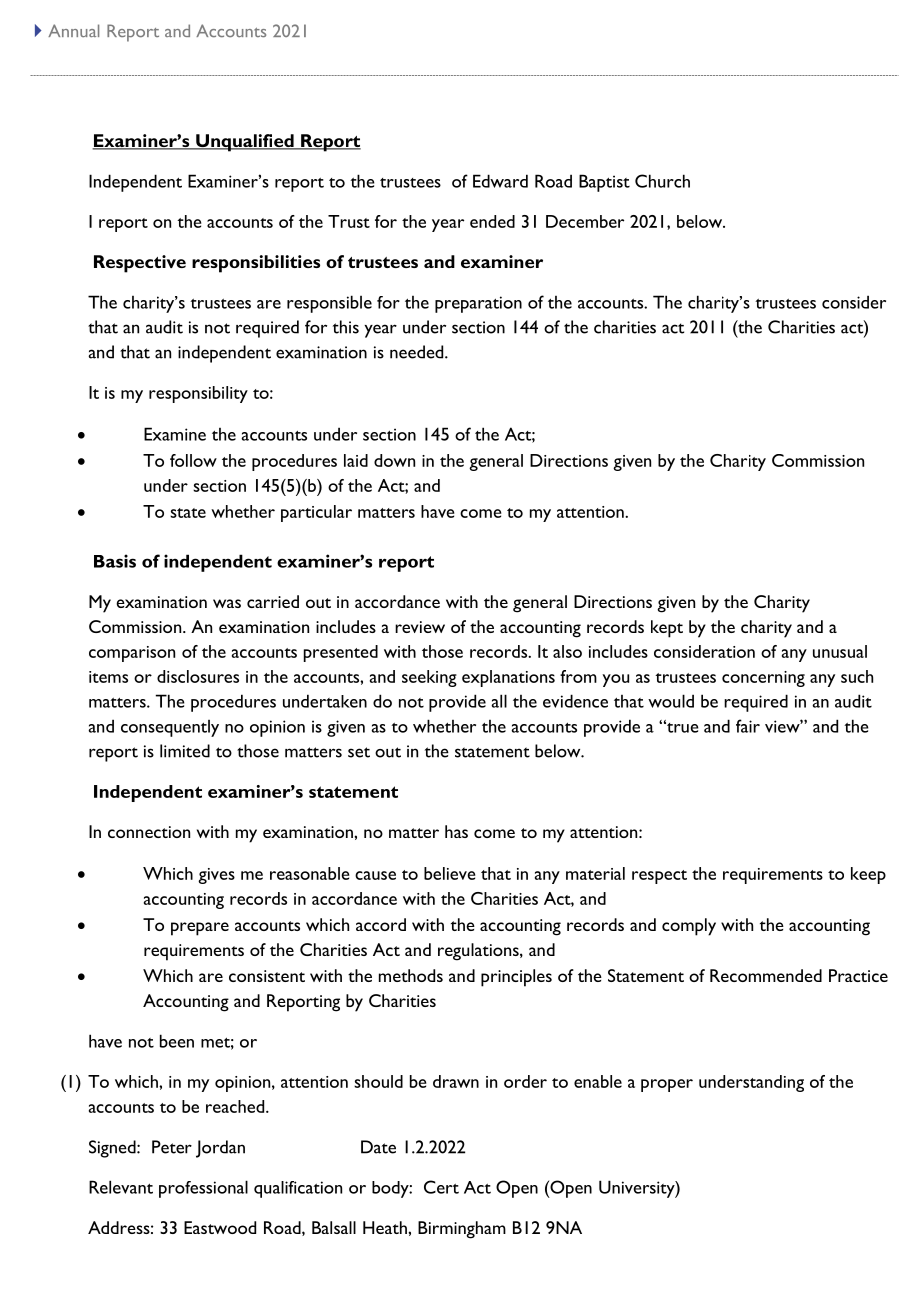 The image size is (924, 1308). I want to click on concerning, so click(763, 679).
